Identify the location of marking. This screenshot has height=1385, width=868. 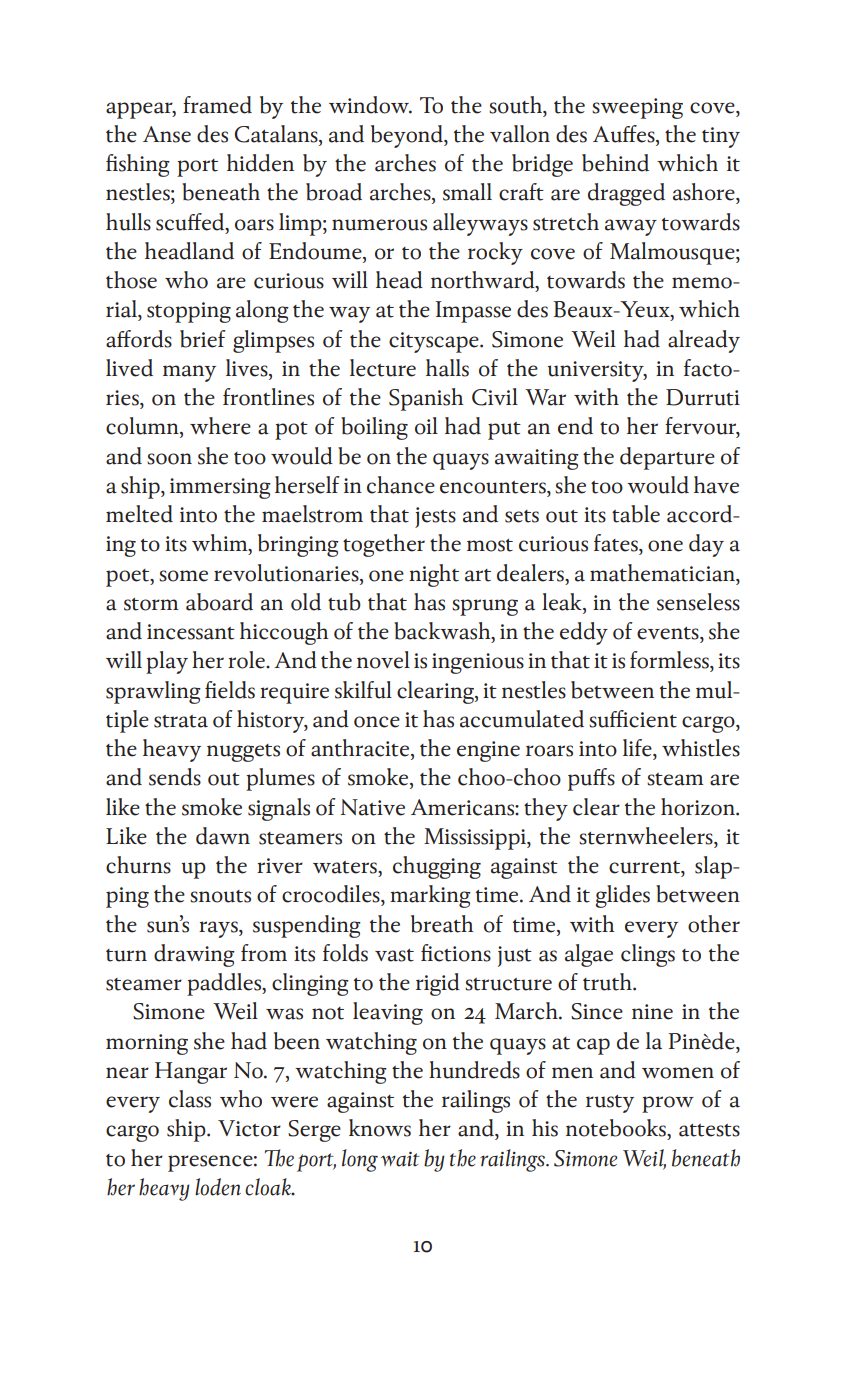
(430, 896).
